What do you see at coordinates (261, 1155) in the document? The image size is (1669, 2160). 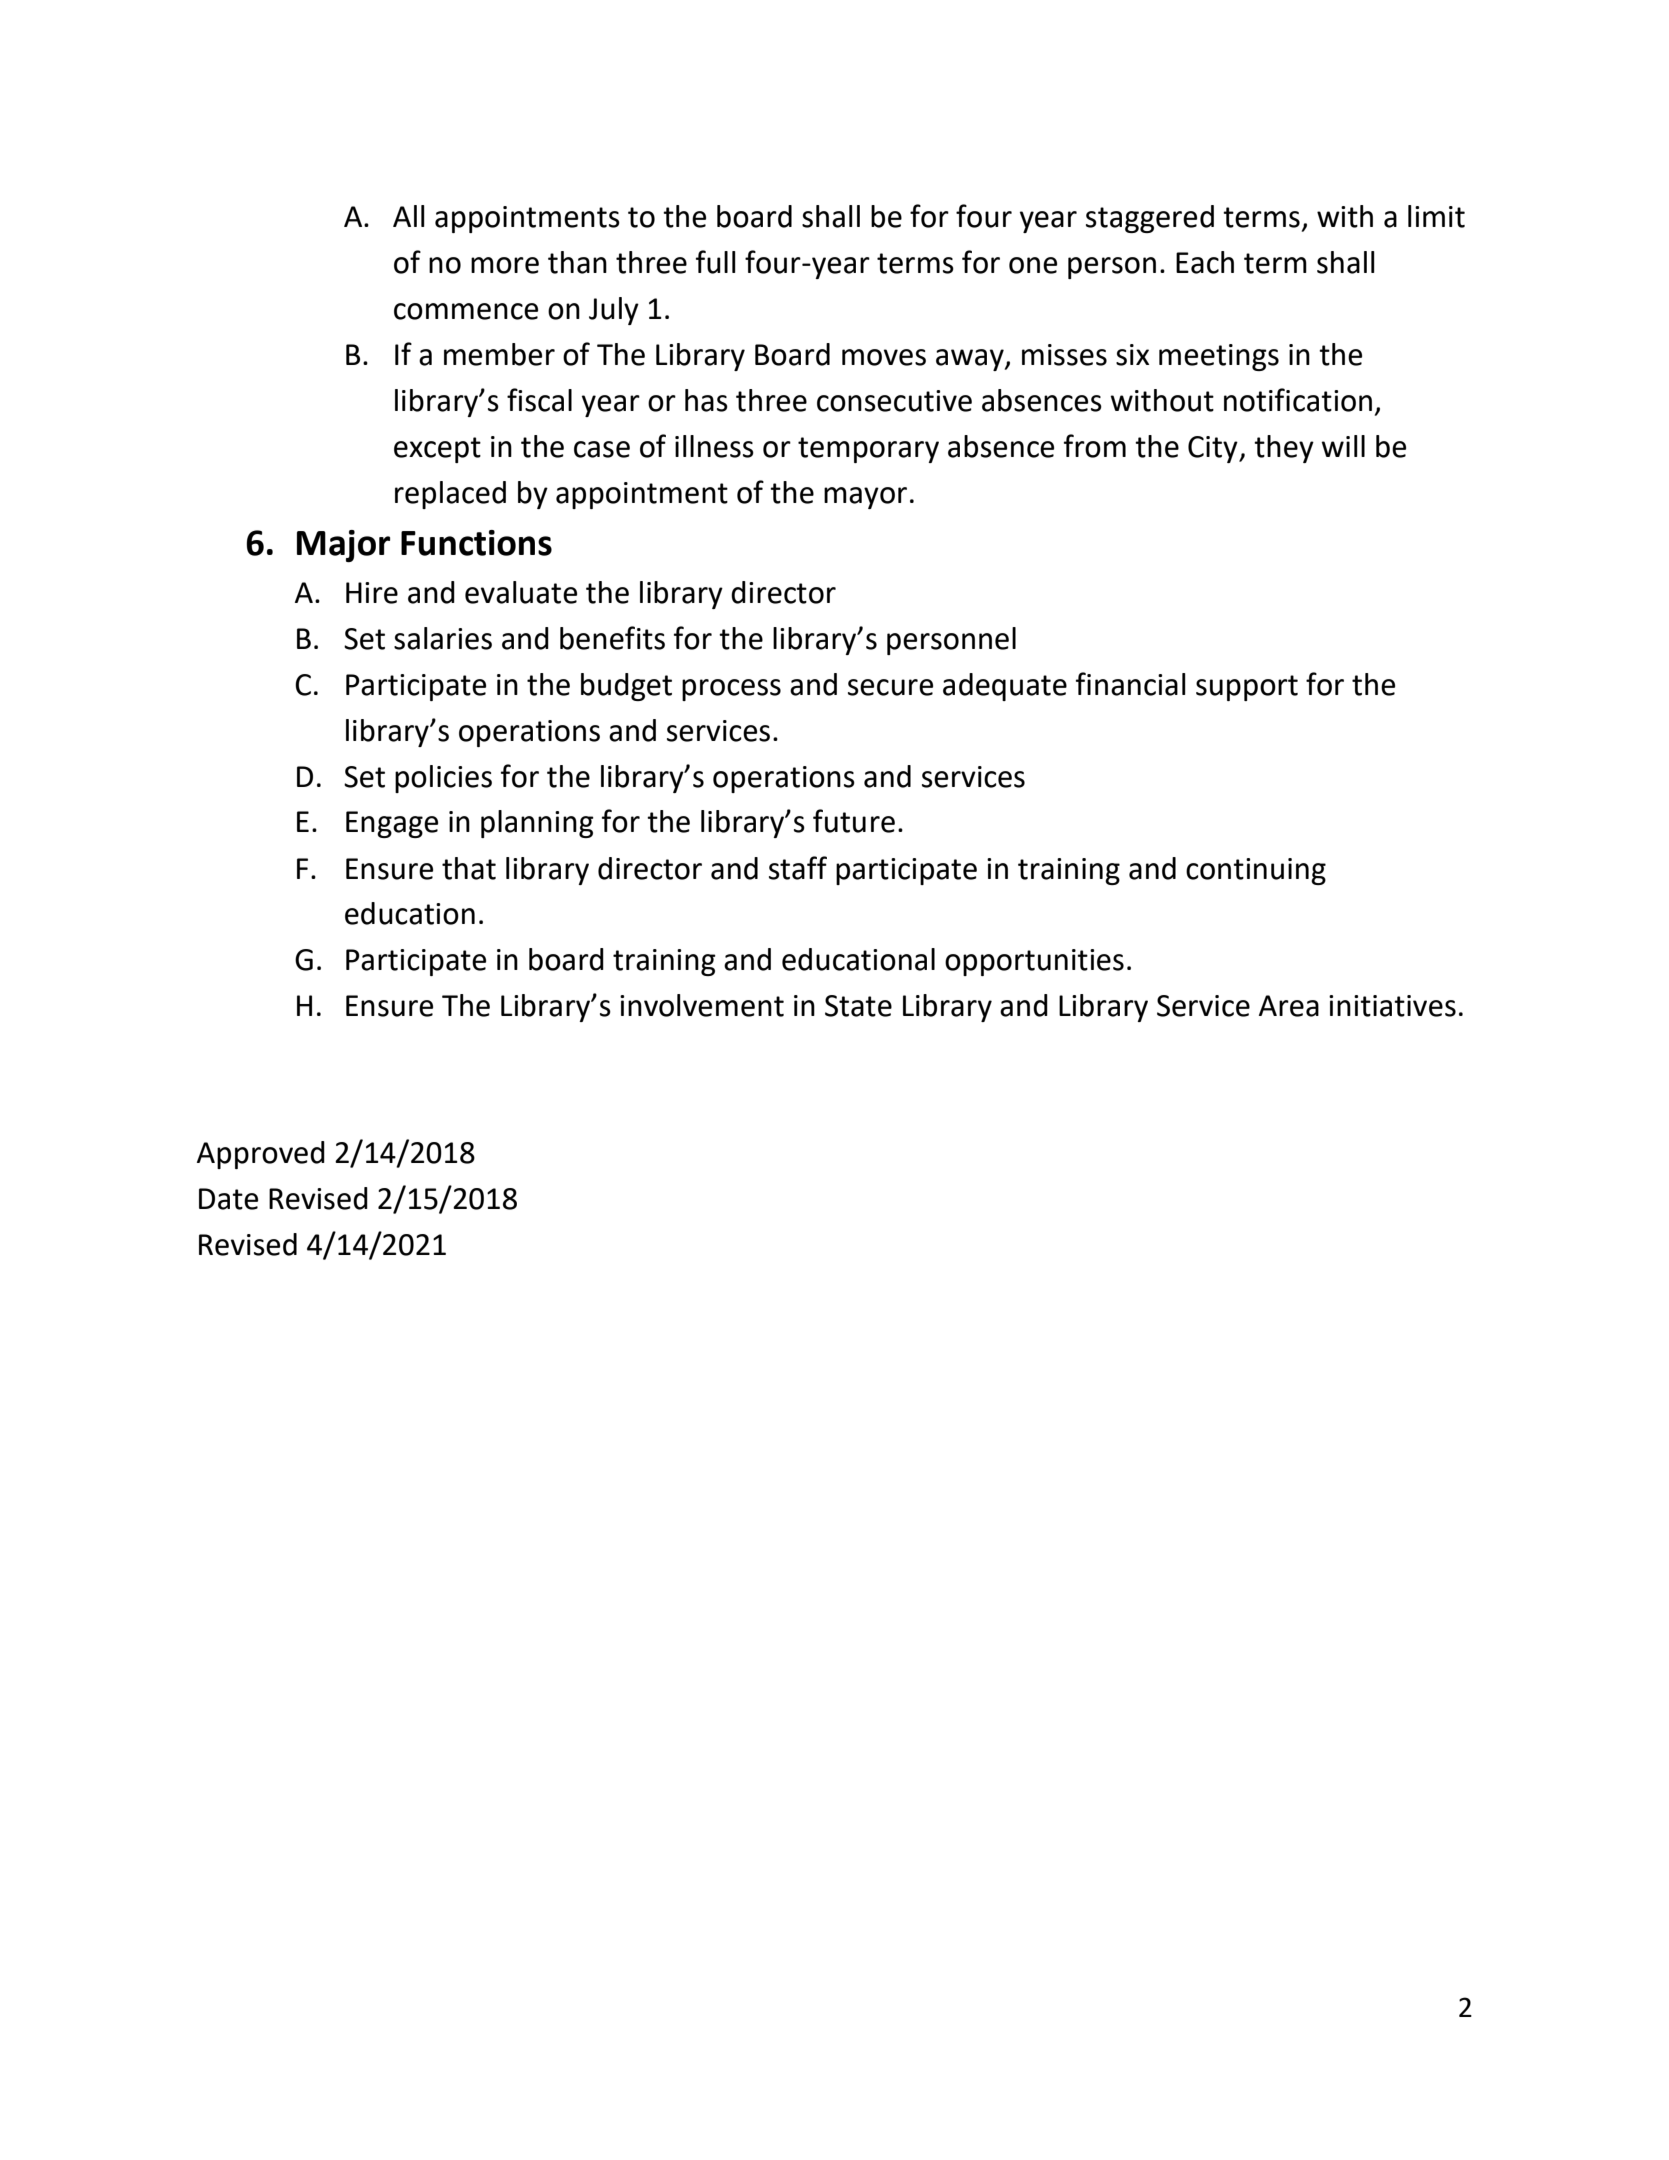 I see `Approved` at bounding box center [261, 1155].
